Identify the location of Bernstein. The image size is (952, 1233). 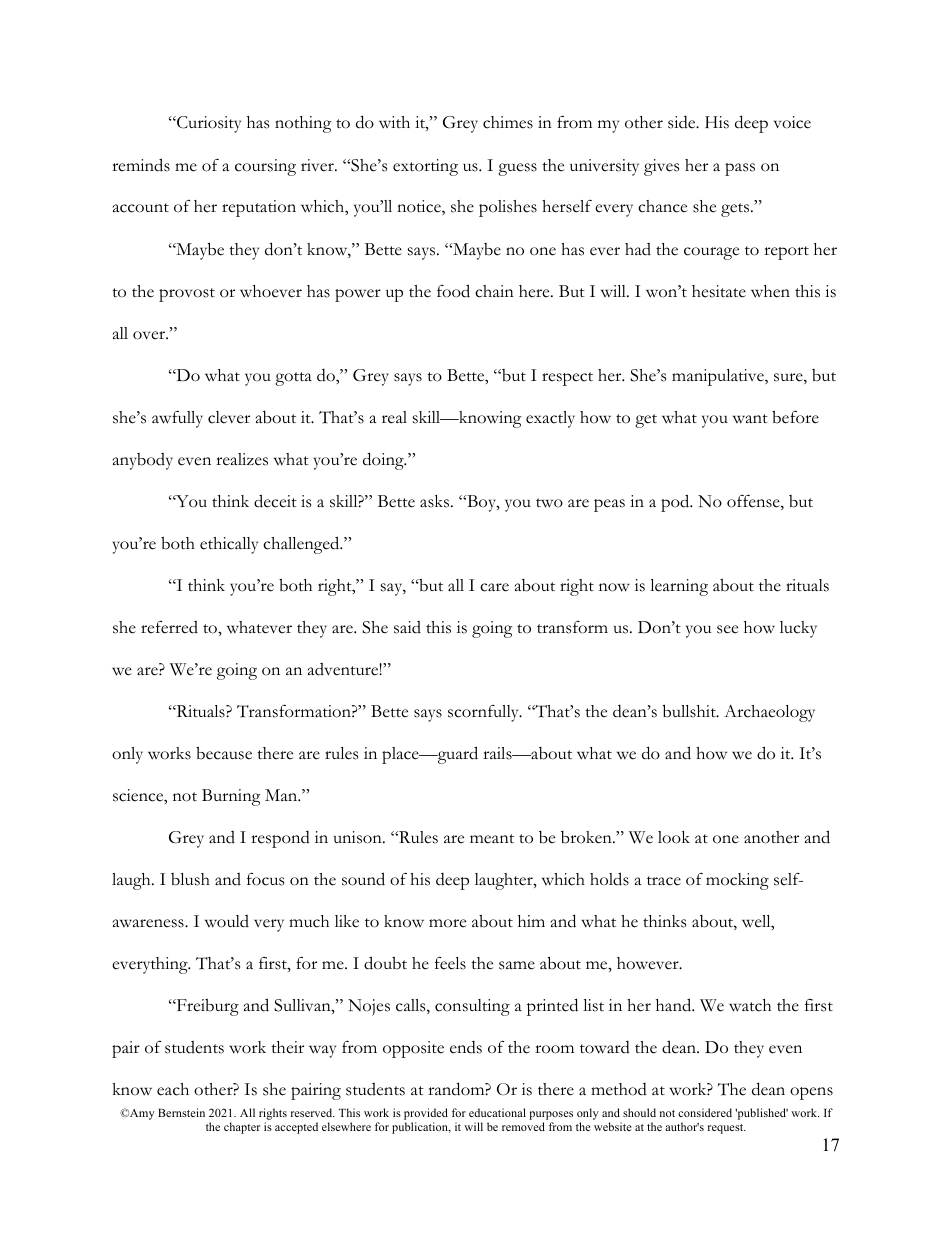
(181, 1112).
